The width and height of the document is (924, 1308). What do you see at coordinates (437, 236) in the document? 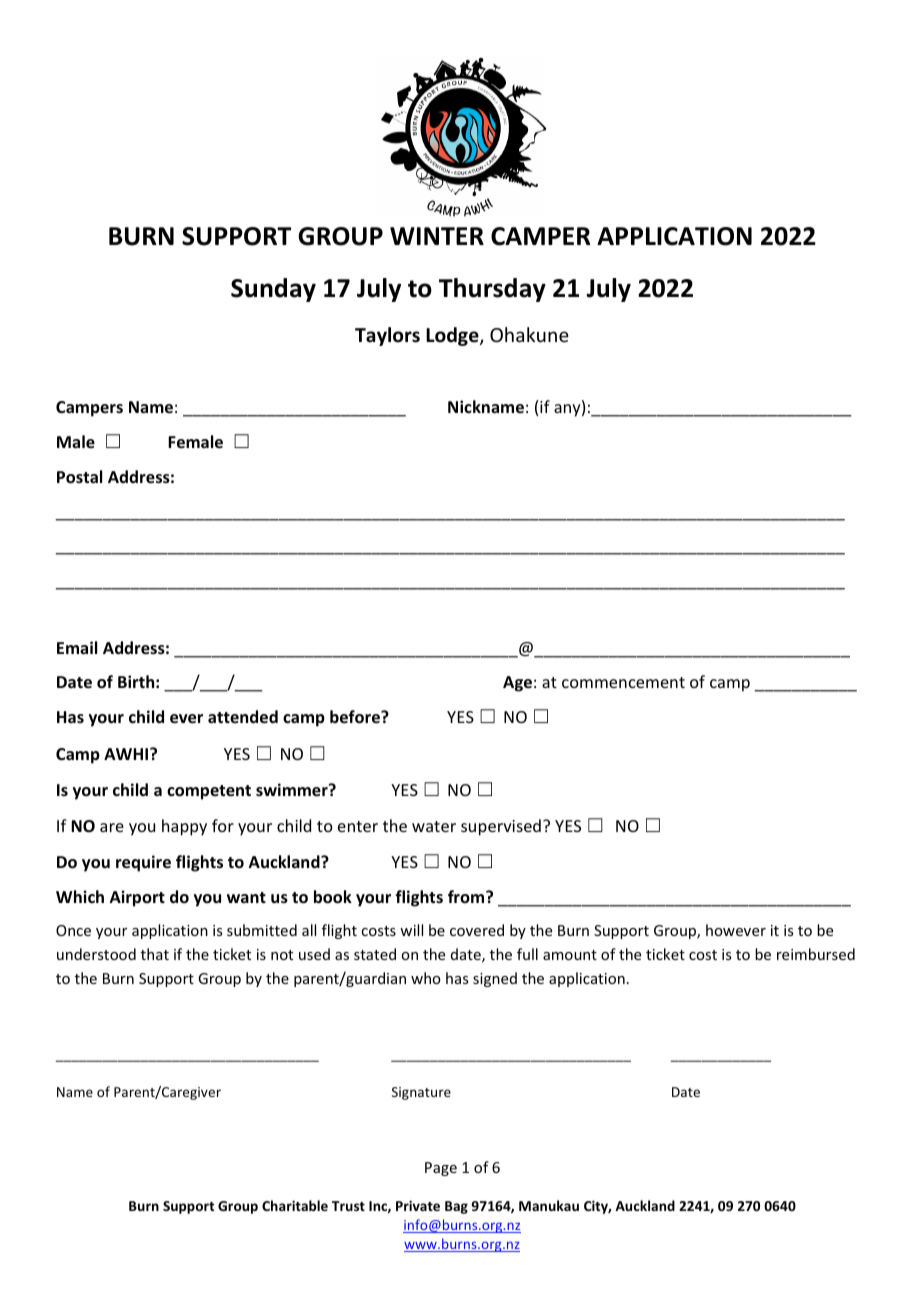
I see `WINTER` at bounding box center [437, 236].
